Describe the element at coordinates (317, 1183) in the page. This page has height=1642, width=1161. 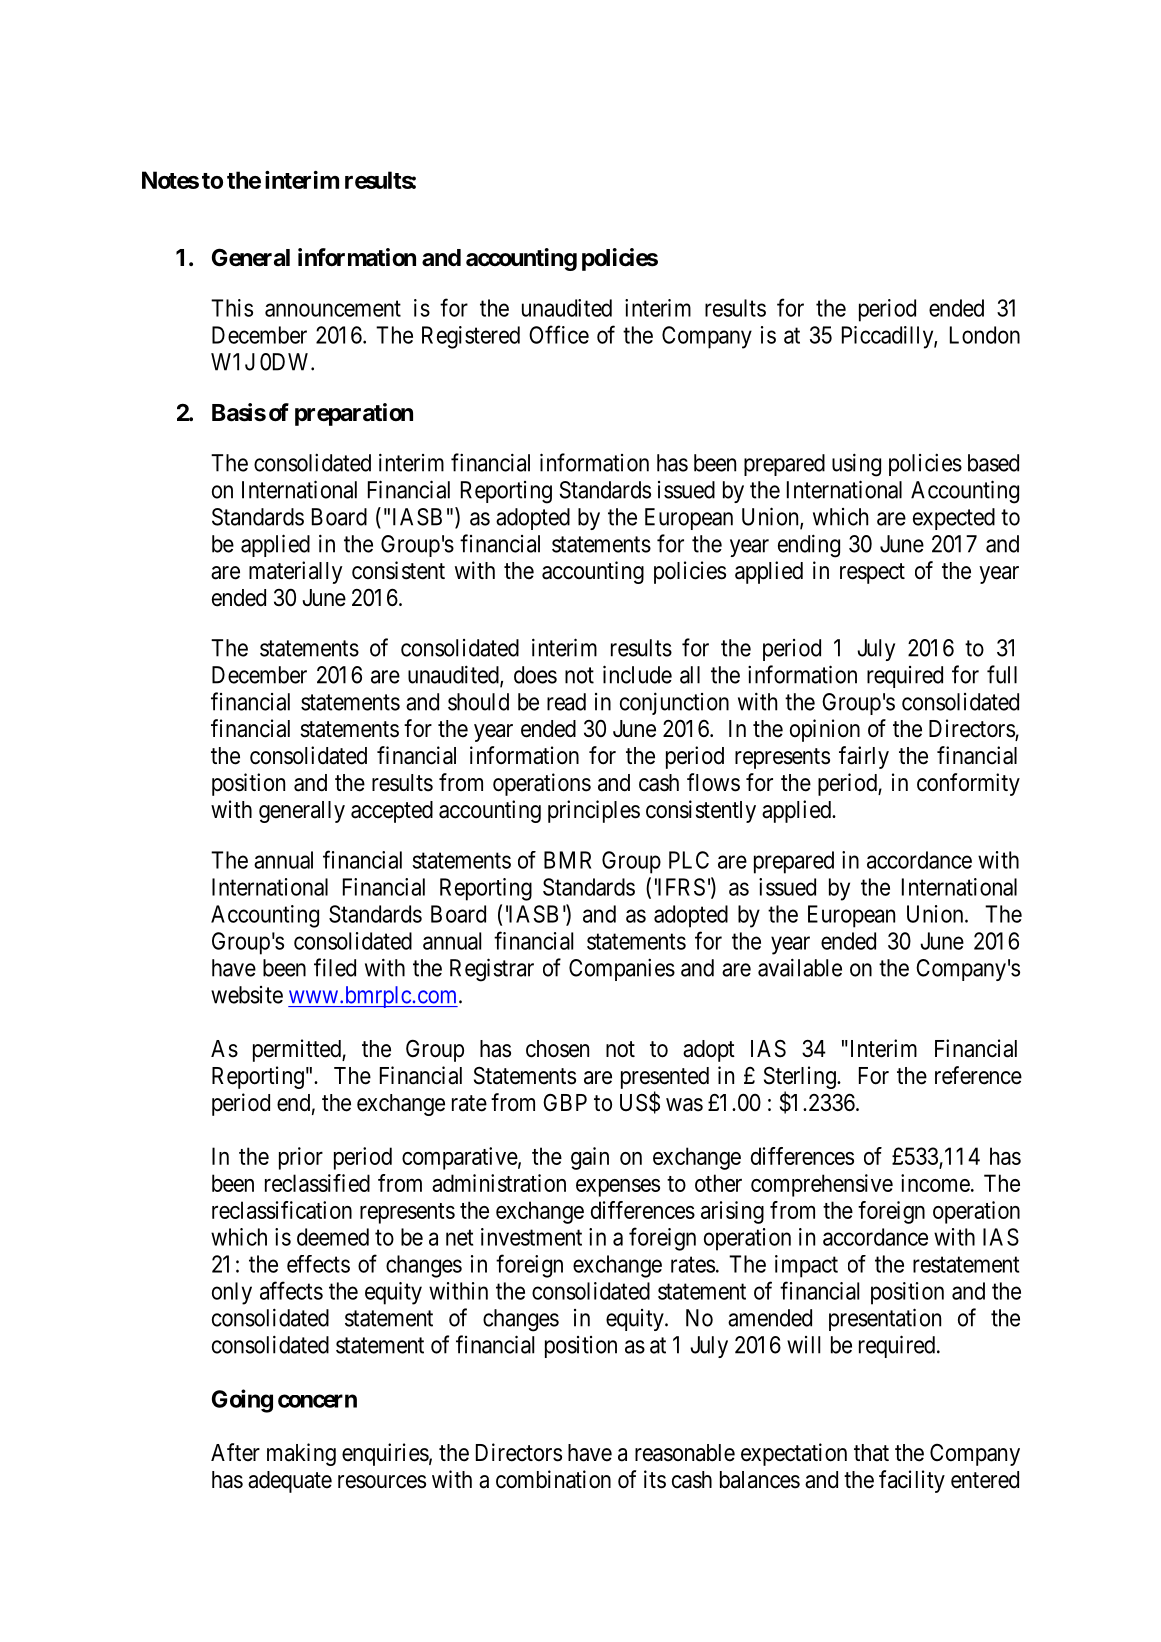
I see `reclassified` at that location.
